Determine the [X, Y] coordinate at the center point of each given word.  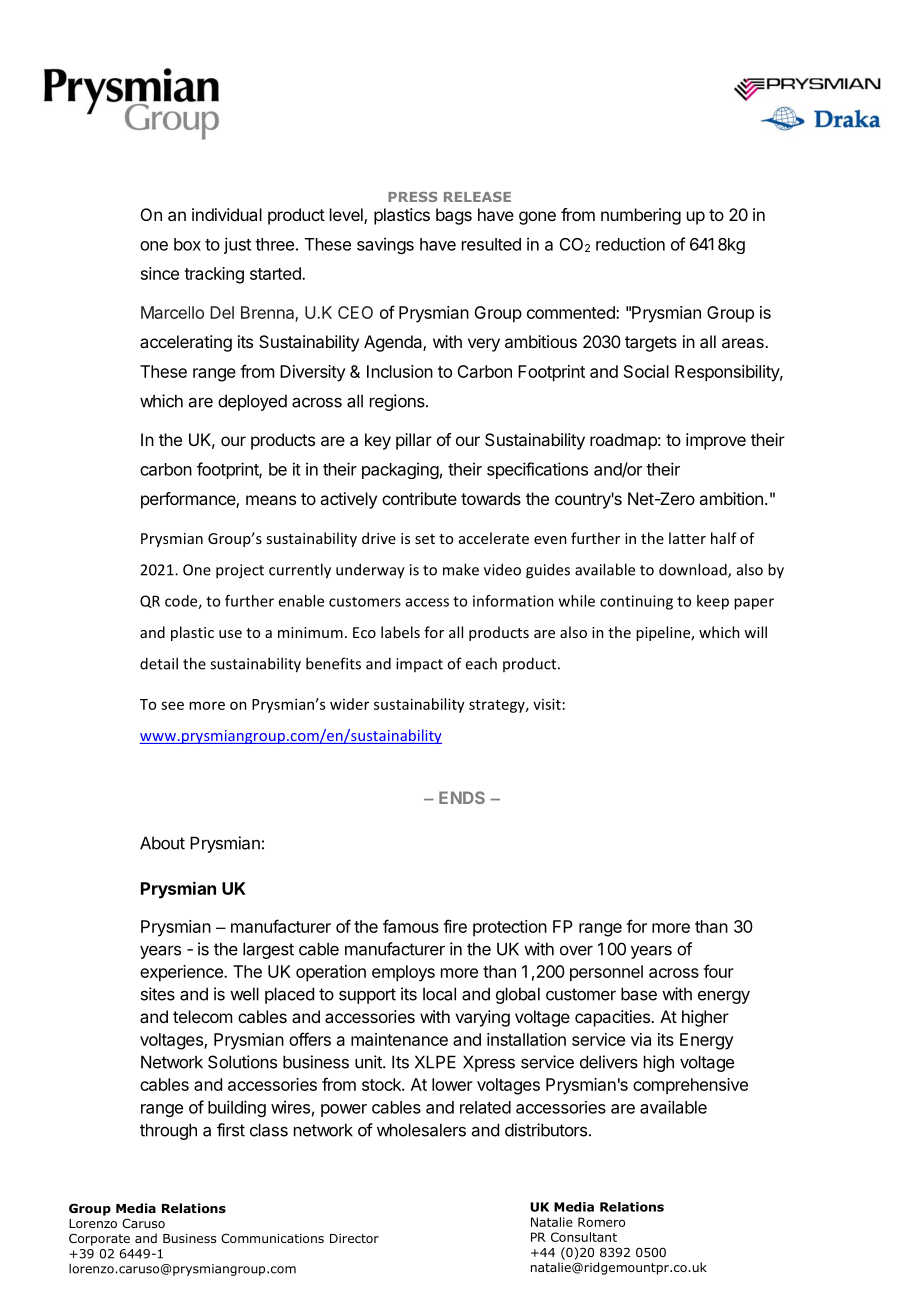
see [172, 705]
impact [419, 665]
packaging [400, 470]
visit [547, 704]
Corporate [99, 1239]
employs [403, 973]
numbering [641, 216]
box [187, 244]
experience [182, 973]
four [718, 971]
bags [454, 216]
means [271, 500]
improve [716, 441]
